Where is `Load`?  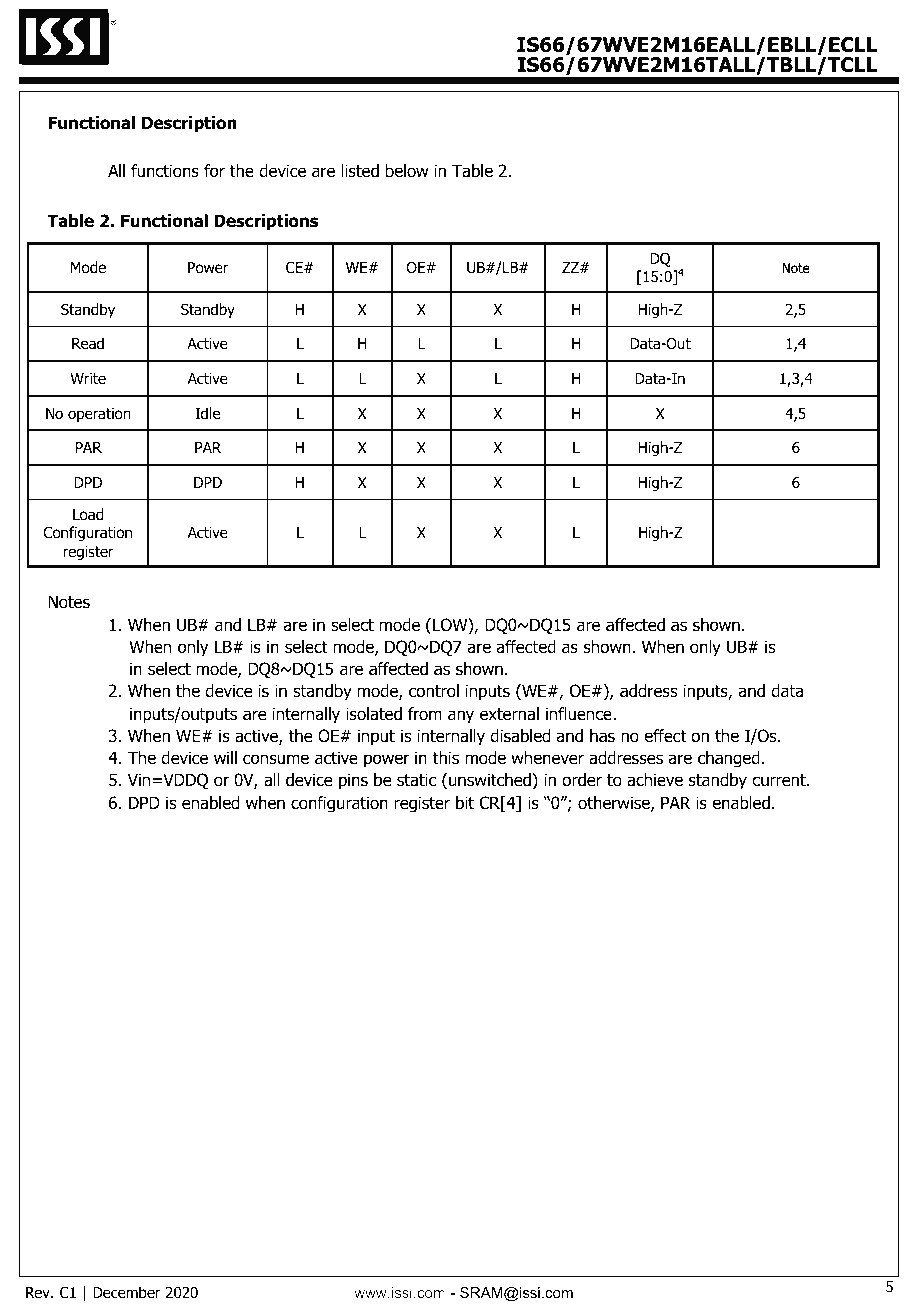 Load is located at coordinates (88, 514).
